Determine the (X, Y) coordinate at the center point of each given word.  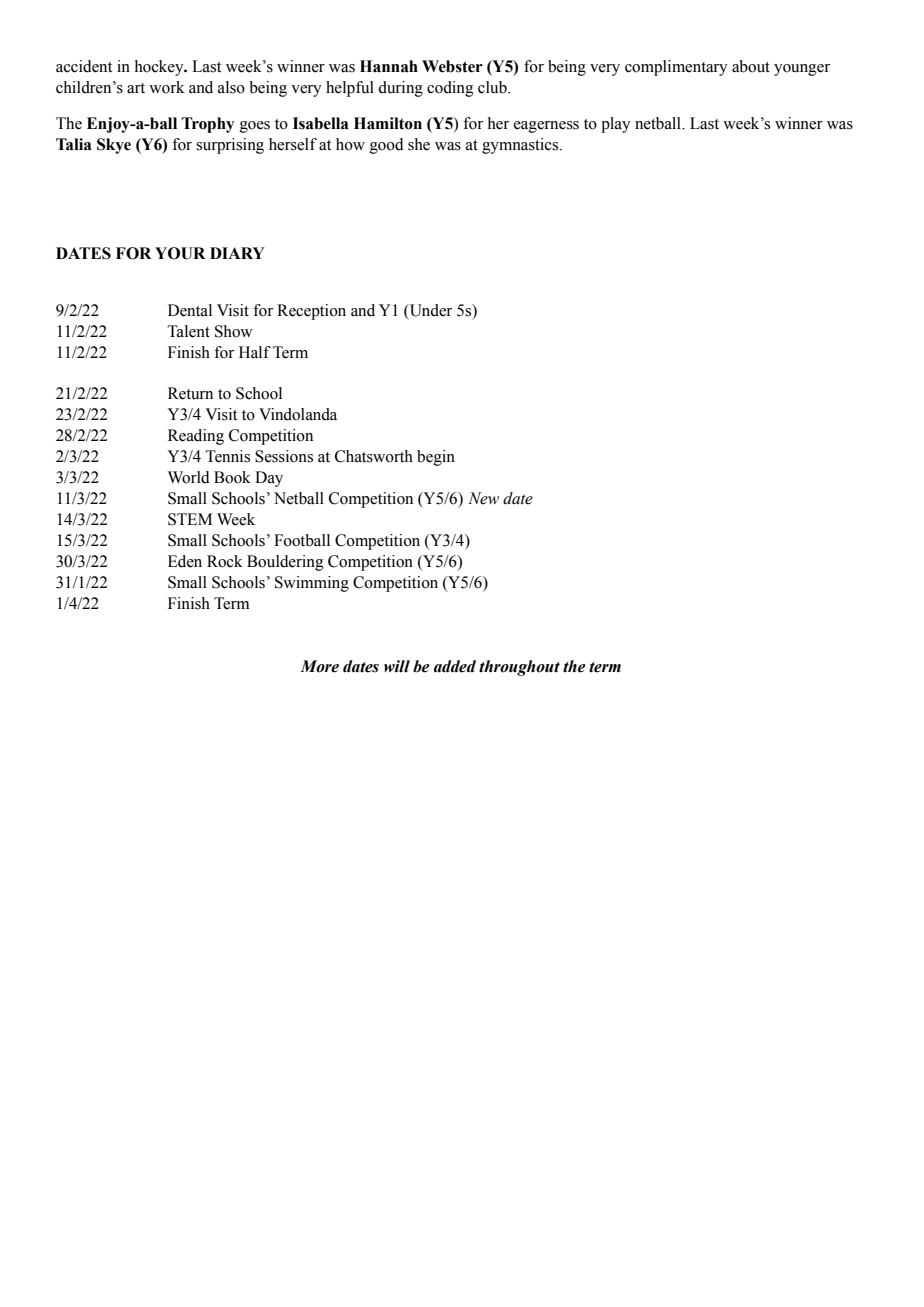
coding (450, 89)
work (167, 87)
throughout (519, 668)
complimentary (676, 68)
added (455, 666)
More (319, 666)
